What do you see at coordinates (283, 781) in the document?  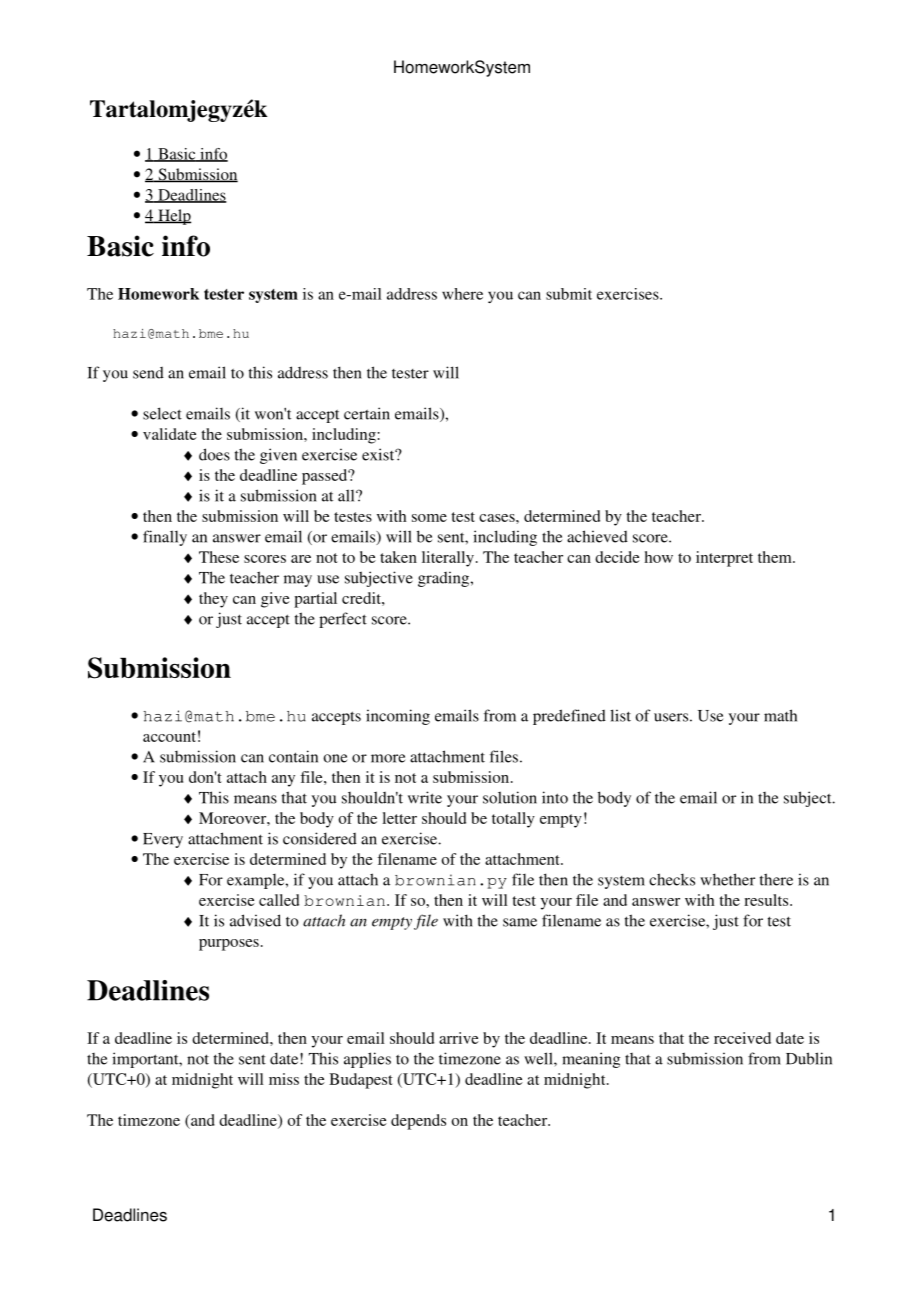 I see `any` at bounding box center [283, 781].
